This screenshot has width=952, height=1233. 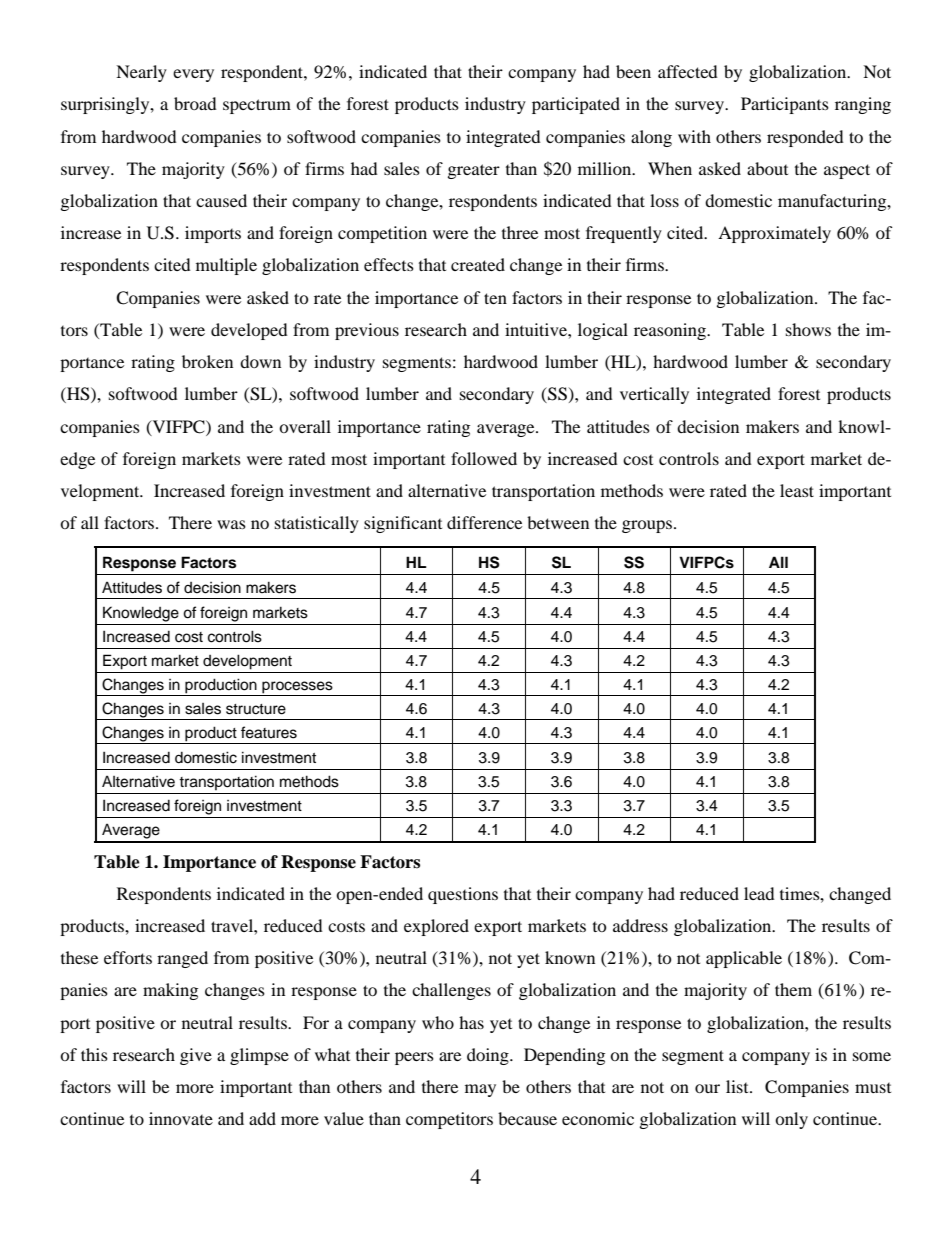 I want to click on may, so click(x=480, y=1090).
